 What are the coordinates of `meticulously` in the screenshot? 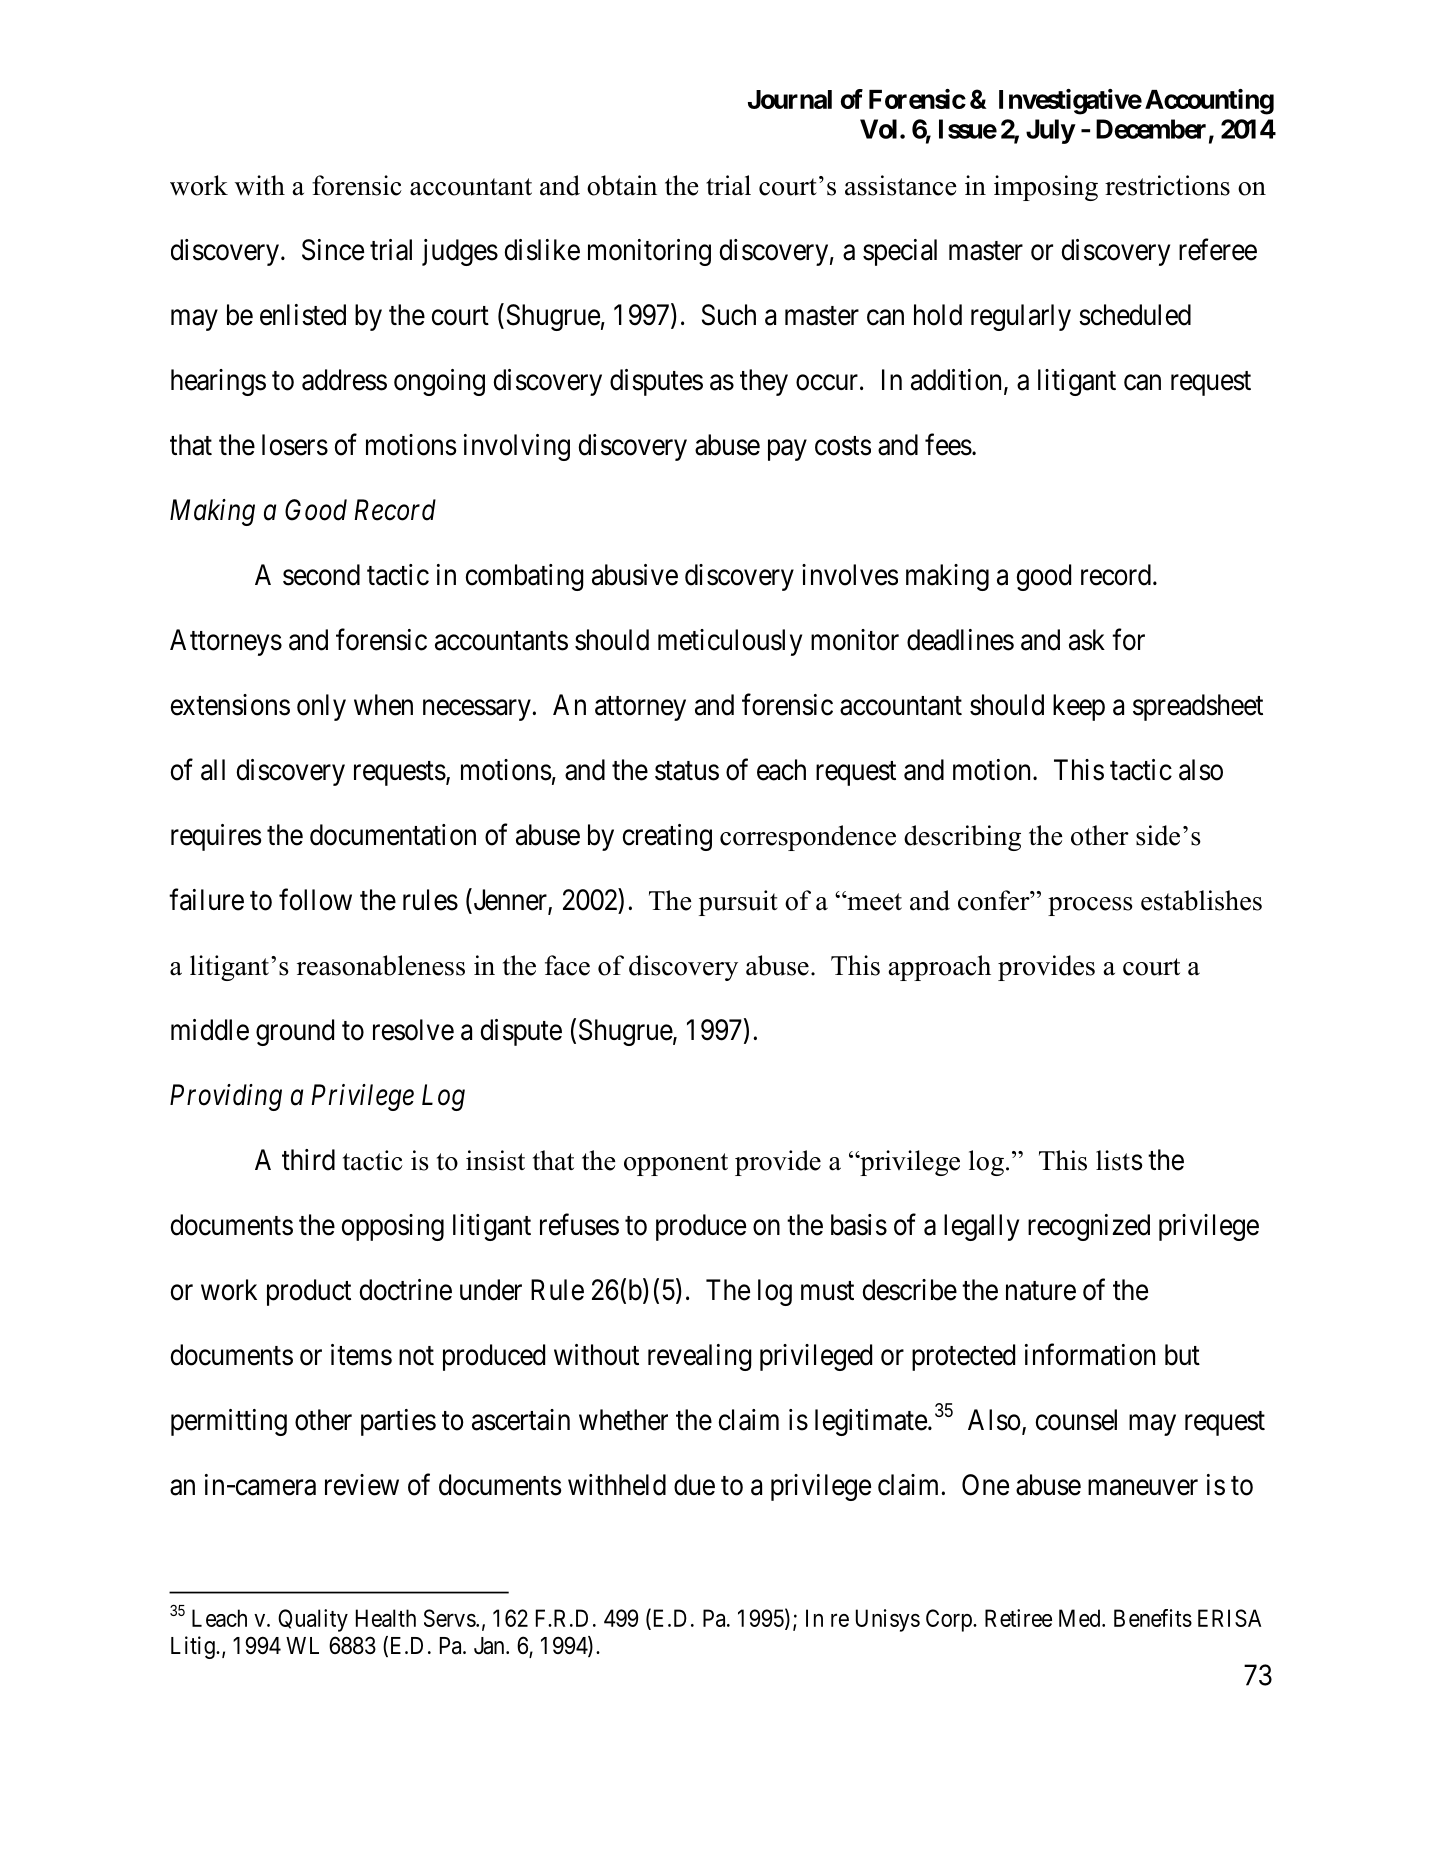 It's located at (730, 642).
